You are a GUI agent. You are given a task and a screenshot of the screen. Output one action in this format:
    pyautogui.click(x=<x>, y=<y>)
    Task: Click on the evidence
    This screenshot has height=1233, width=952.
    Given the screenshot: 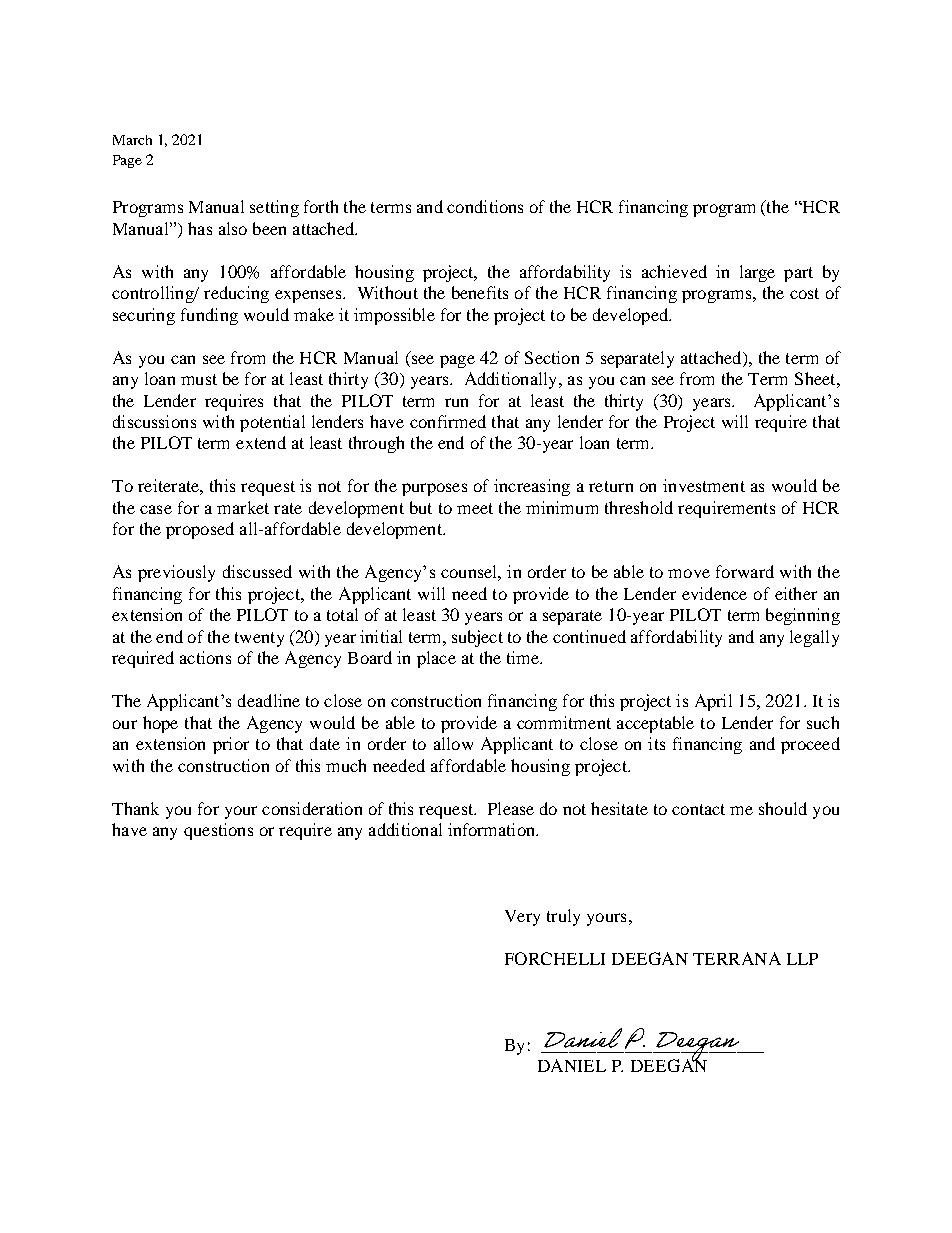 What is the action you would take?
    pyautogui.click(x=714, y=593)
